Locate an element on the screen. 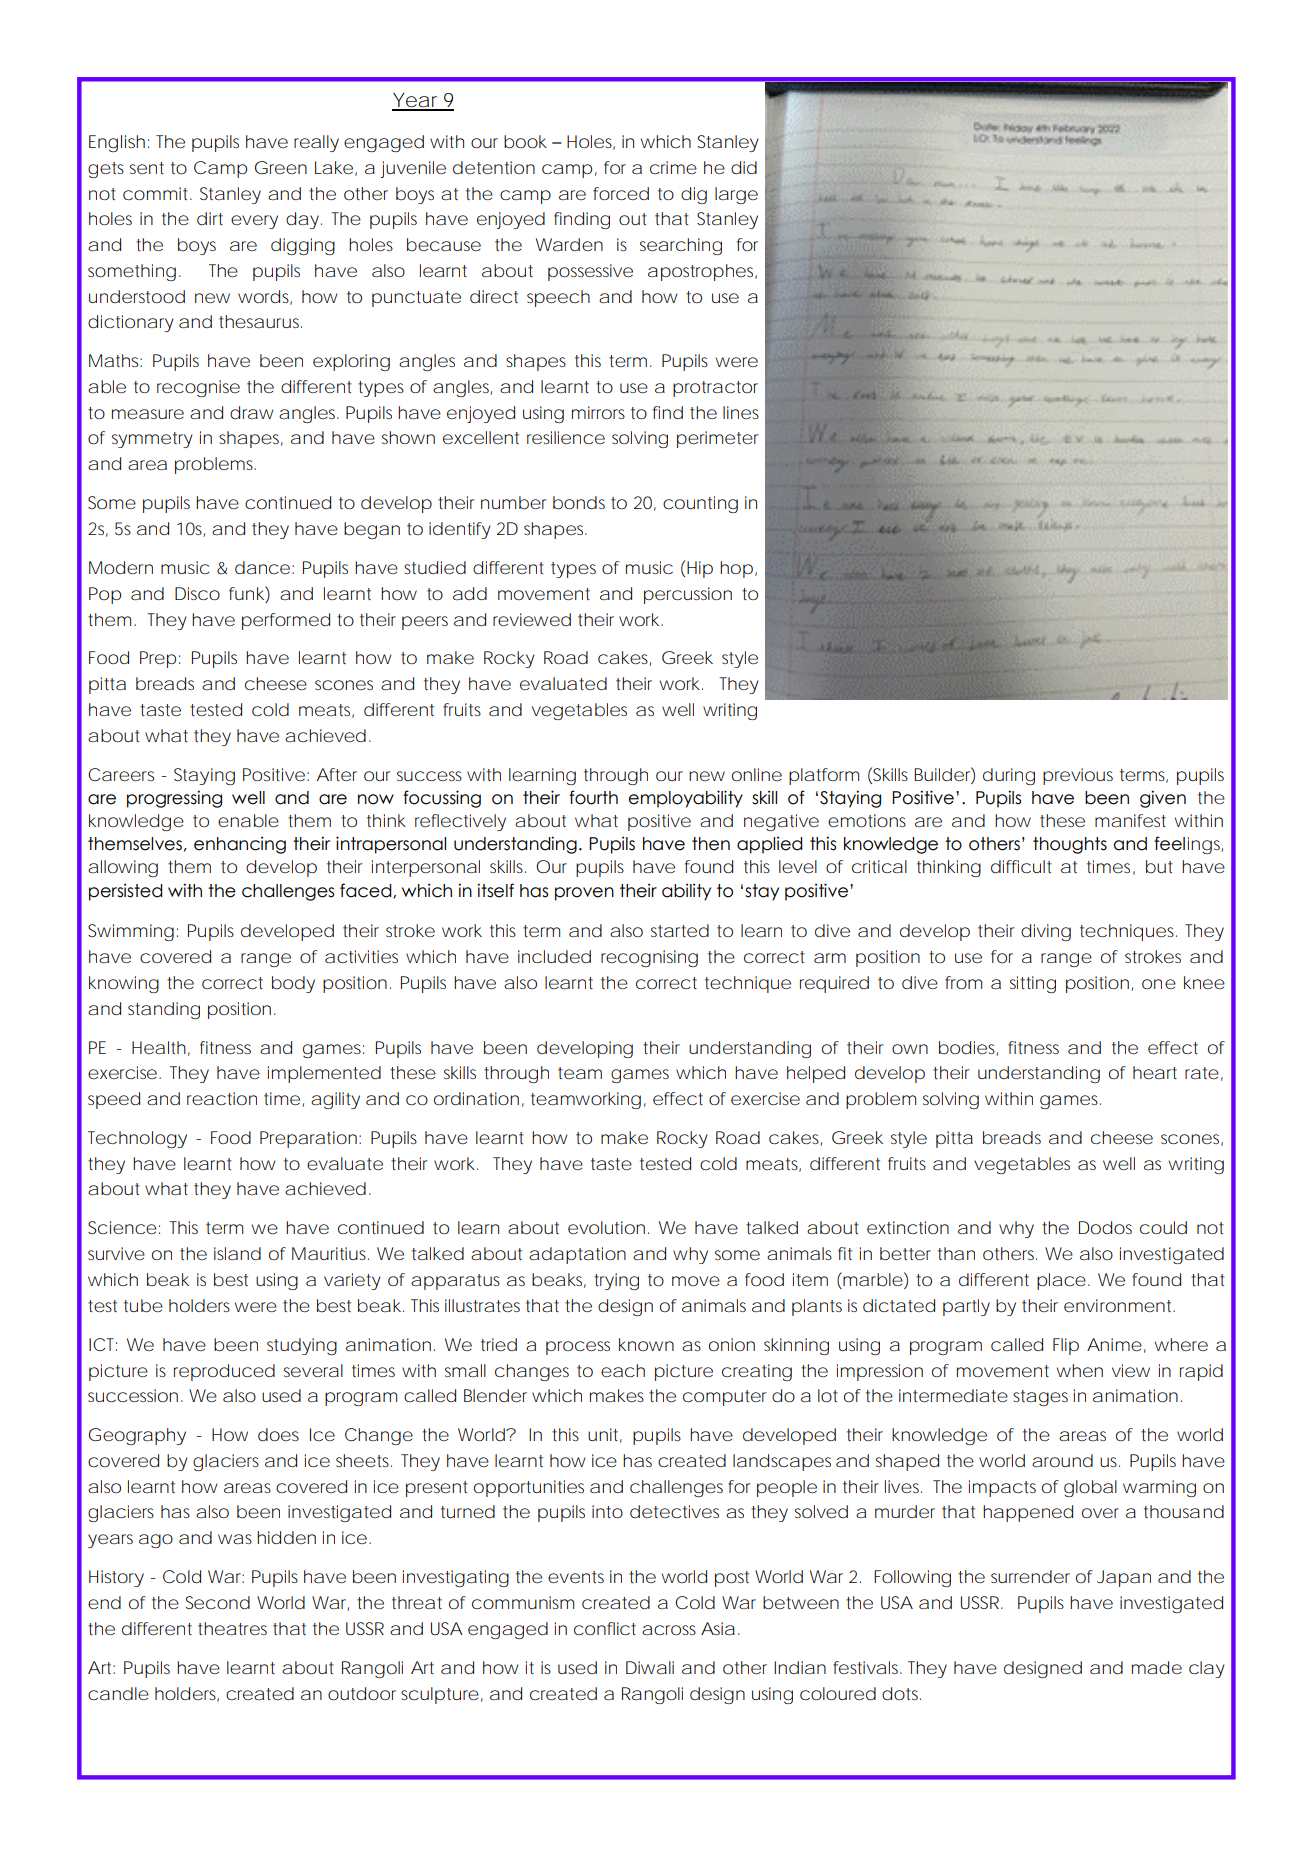 The image size is (1313, 1857). started is located at coordinates (680, 930).
